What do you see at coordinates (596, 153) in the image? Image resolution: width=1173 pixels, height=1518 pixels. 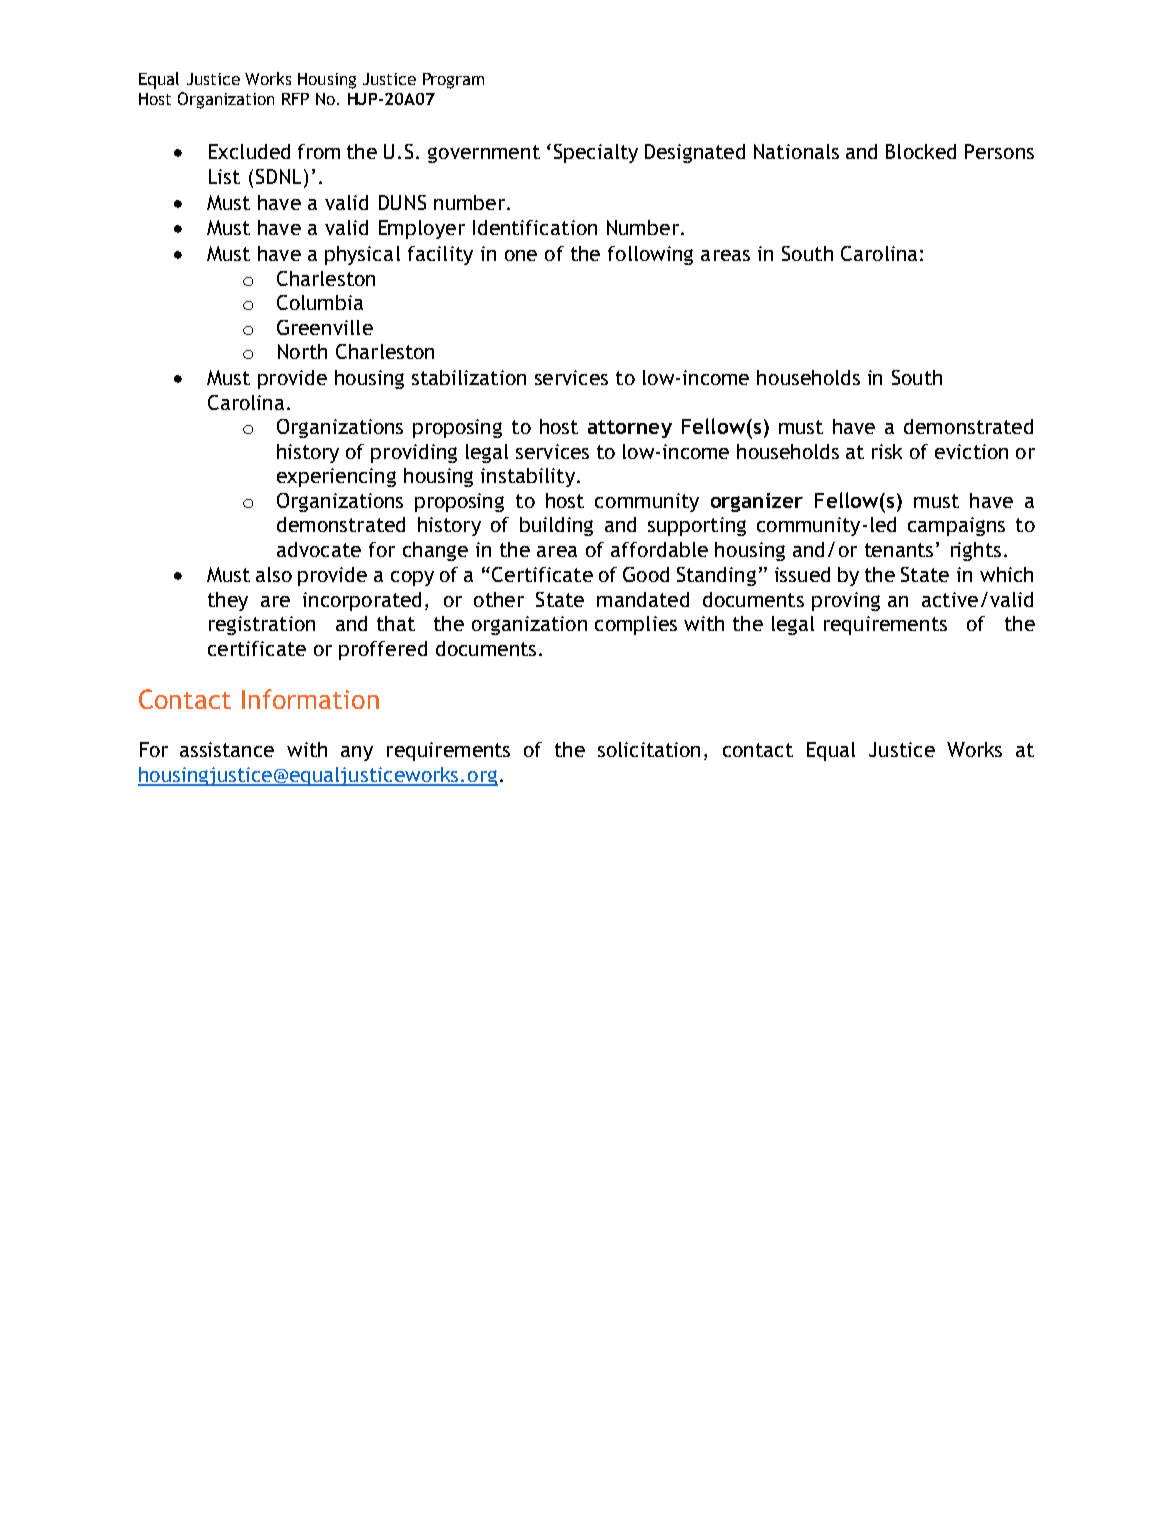 I see `Specialty` at bounding box center [596, 153].
